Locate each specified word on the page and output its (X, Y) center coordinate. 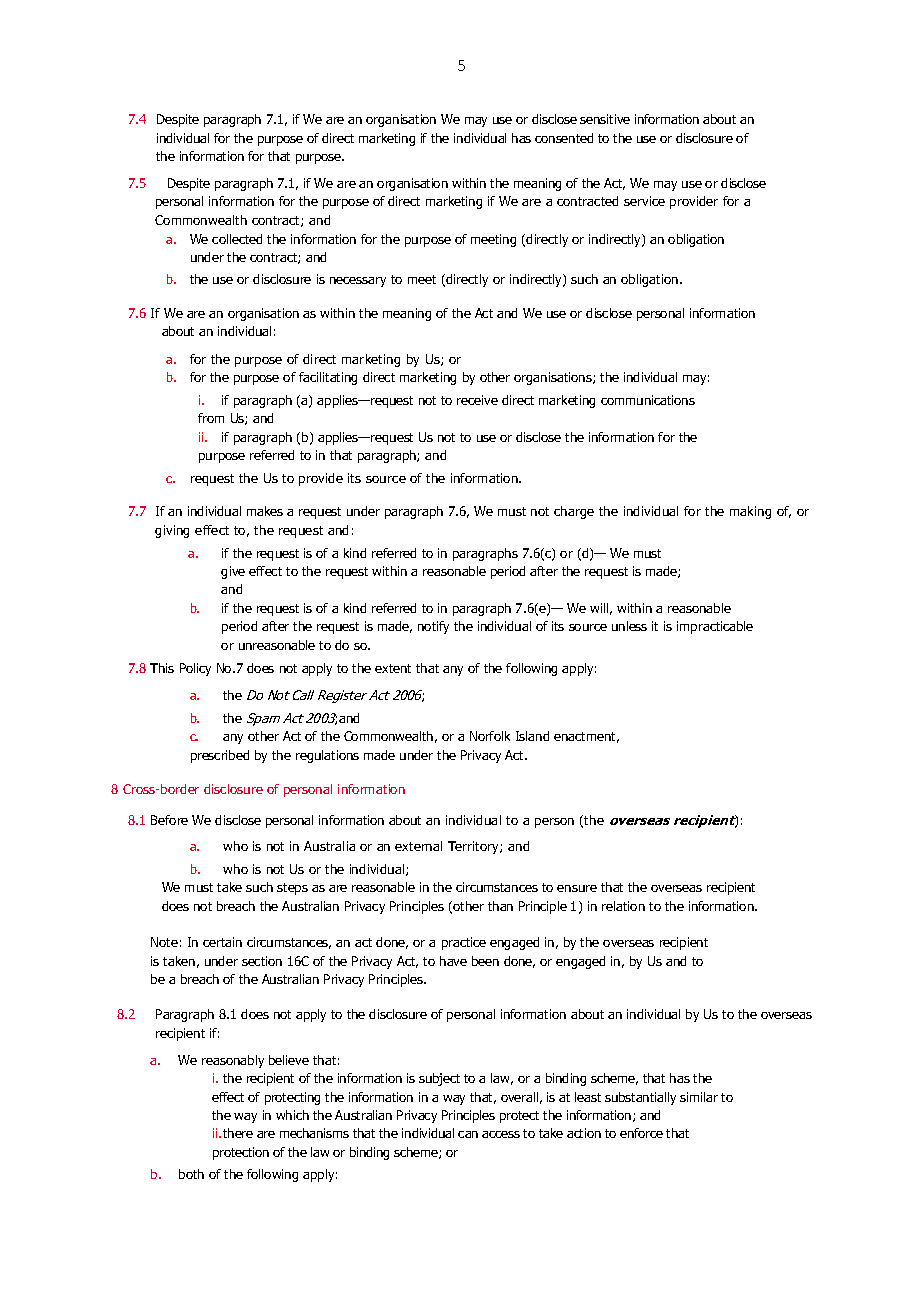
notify (433, 627)
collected (237, 239)
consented (564, 138)
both (191, 1174)
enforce (641, 1133)
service (644, 201)
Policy (195, 669)
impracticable (715, 627)
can (468, 1134)
